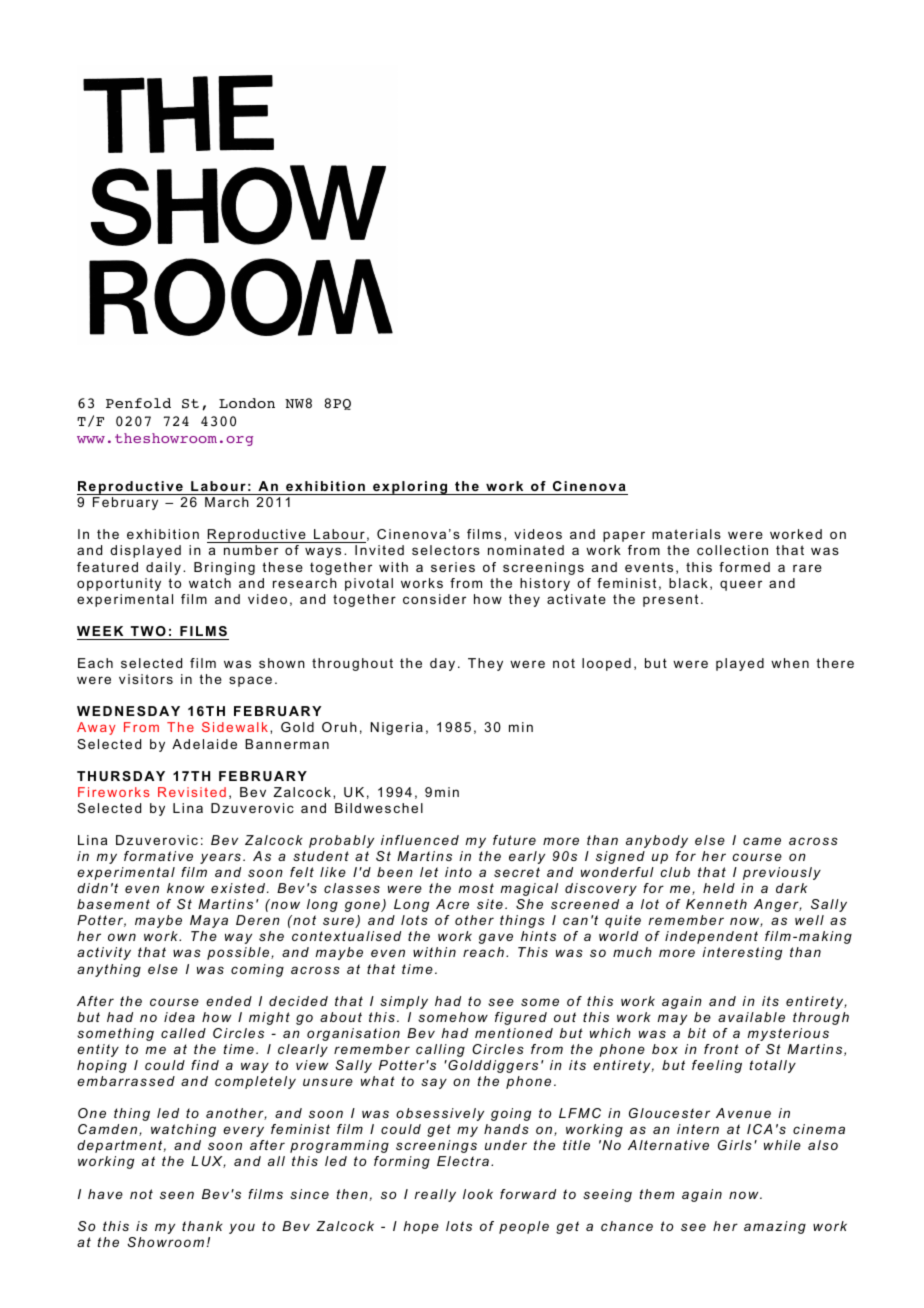 The height and width of the image is (1308, 924). What do you see at coordinates (177, 1195) in the image?
I see `seen` at bounding box center [177, 1195].
